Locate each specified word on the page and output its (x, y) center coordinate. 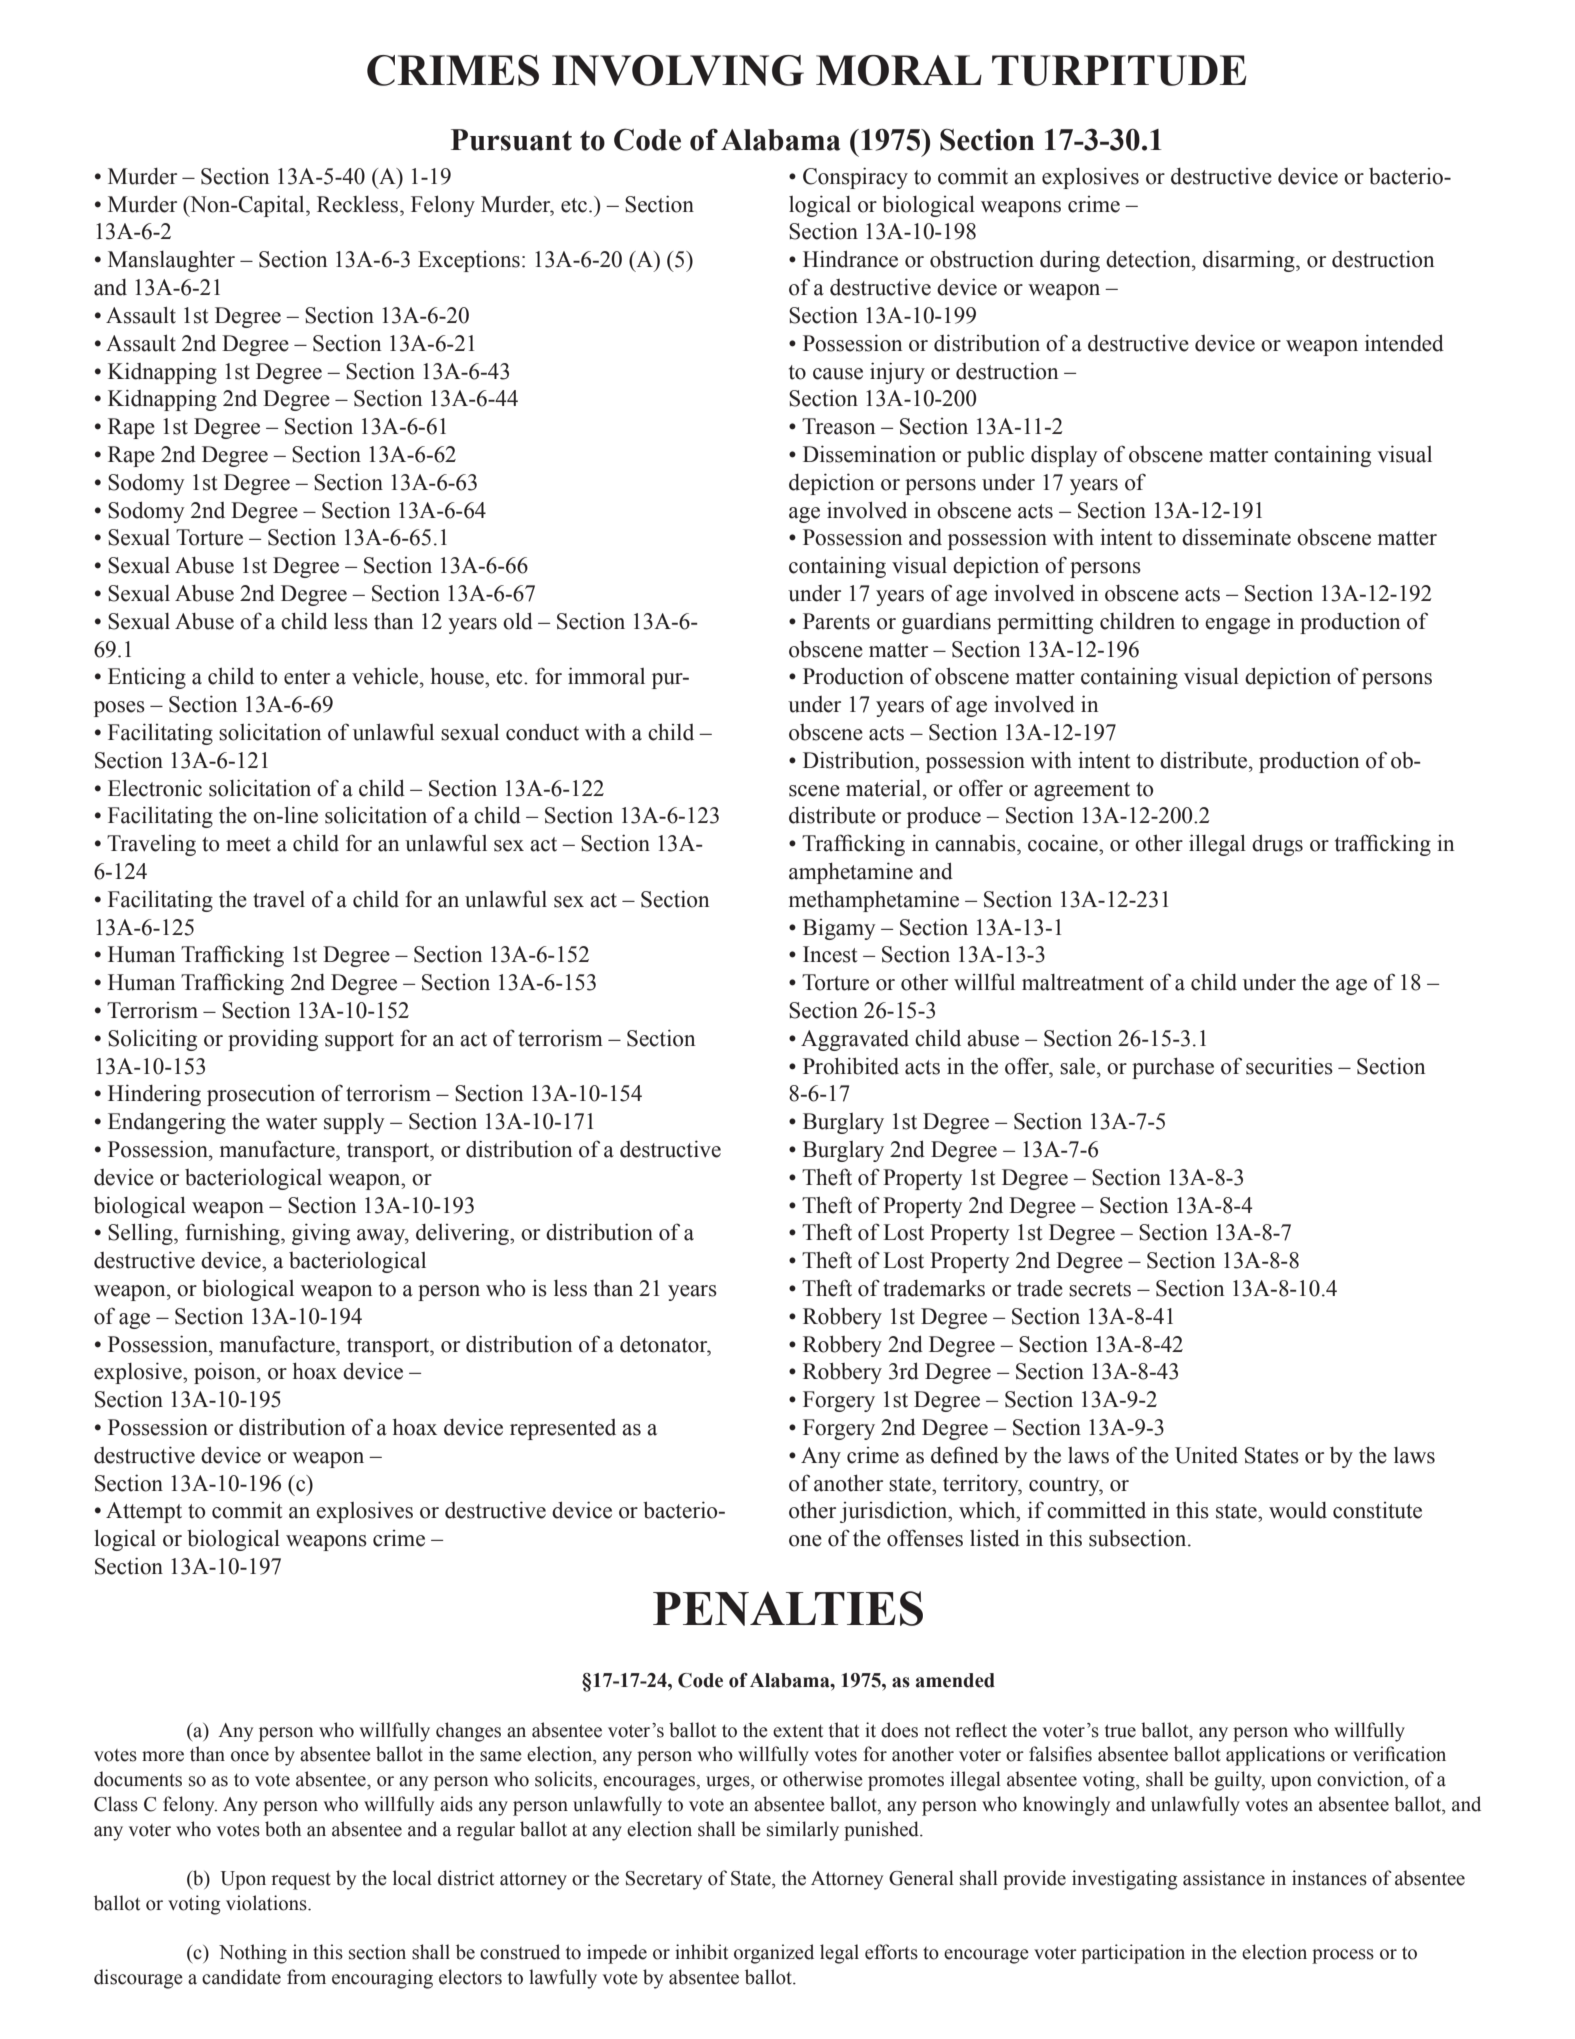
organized (774, 1954)
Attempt (144, 1512)
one (805, 1541)
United (1206, 1455)
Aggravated (855, 1040)
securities (1289, 1066)
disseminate (1236, 537)
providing (273, 1040)
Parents (836, 621)
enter (307, 677)
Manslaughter (171, 261)
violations (267, 1903)
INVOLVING (678, 70)
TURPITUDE (1119, 70)
